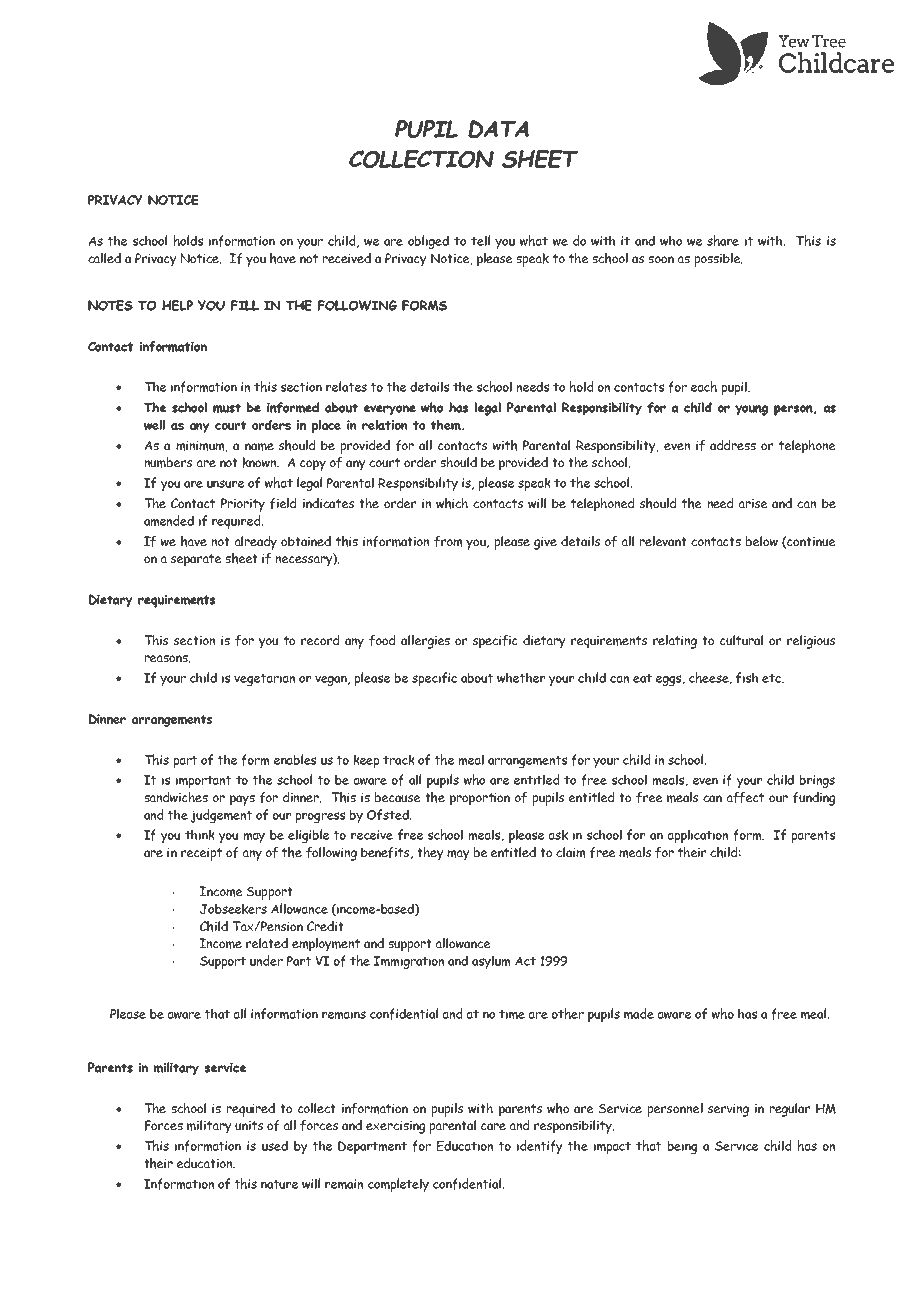 Image resolution: width=924 pixels, height=1308 pixels. What do you see at coordinates (425, 642) in the screenshot?
I see `allergies` at bounding box center [425, 642].
